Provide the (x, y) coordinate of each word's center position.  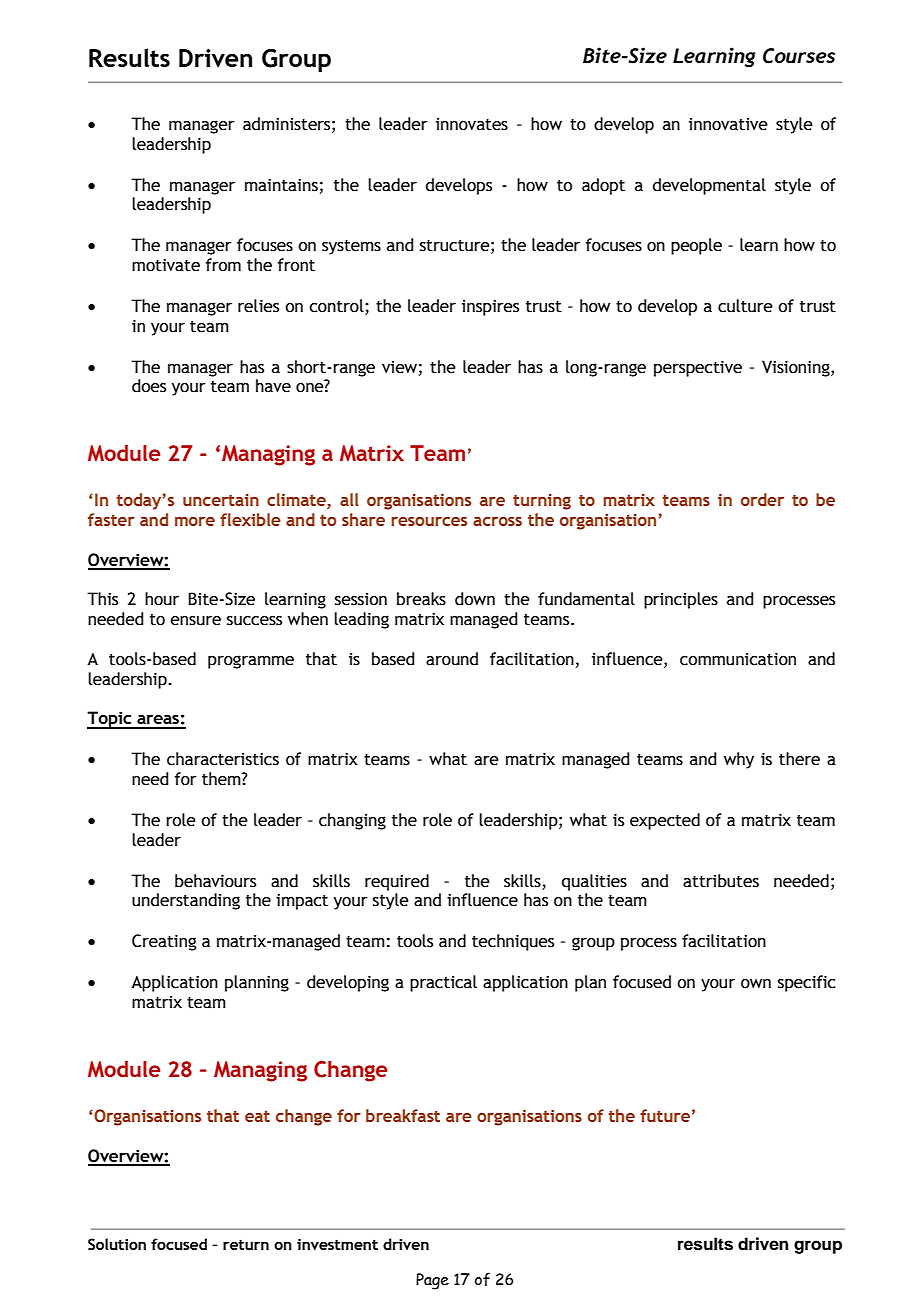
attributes (721, 881)
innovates (472, 124)
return (246, 1245)
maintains (281, 185)
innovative (728, 124)
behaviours (215, 881)
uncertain (221, 500)
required (397, 882)
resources (429, 521)
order (762, 499)
